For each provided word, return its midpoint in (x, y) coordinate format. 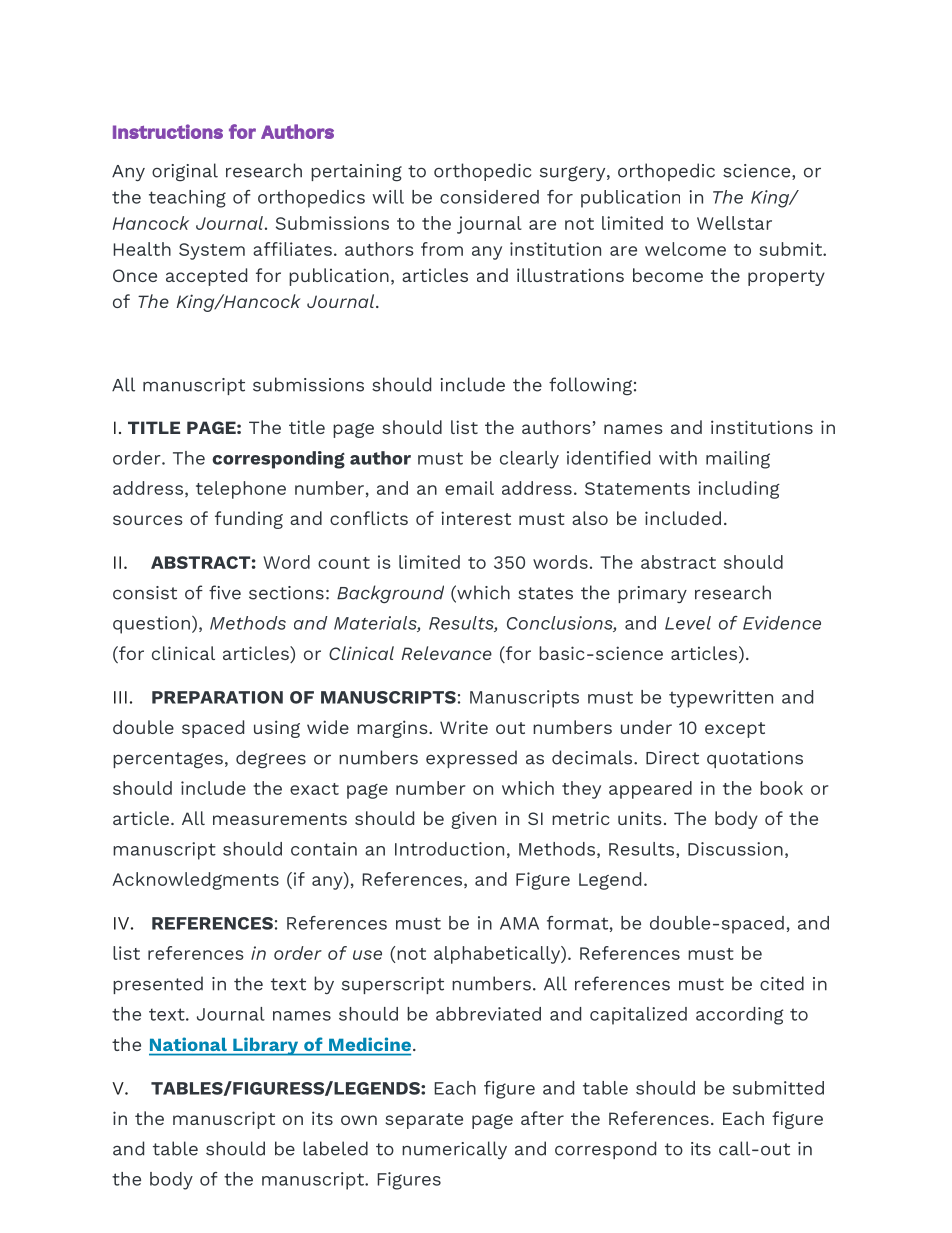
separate (424, 1121)
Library (266, 1046)
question (151, 625)
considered (489, 197)
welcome (685, 249)
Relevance (446, 653)
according (740, 1016)
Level (688, 623)
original (185, 172)
